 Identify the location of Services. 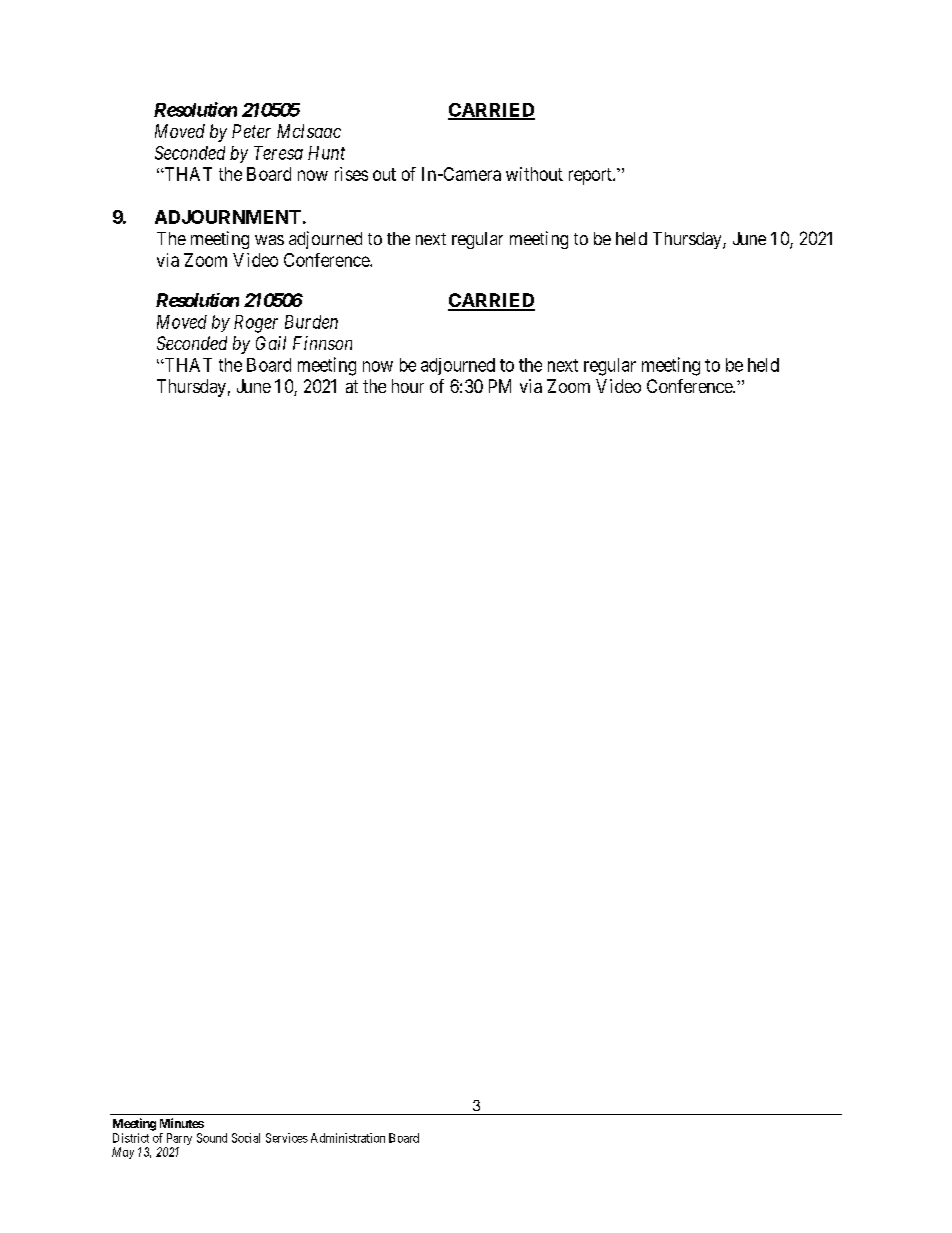
(287, 1138).
